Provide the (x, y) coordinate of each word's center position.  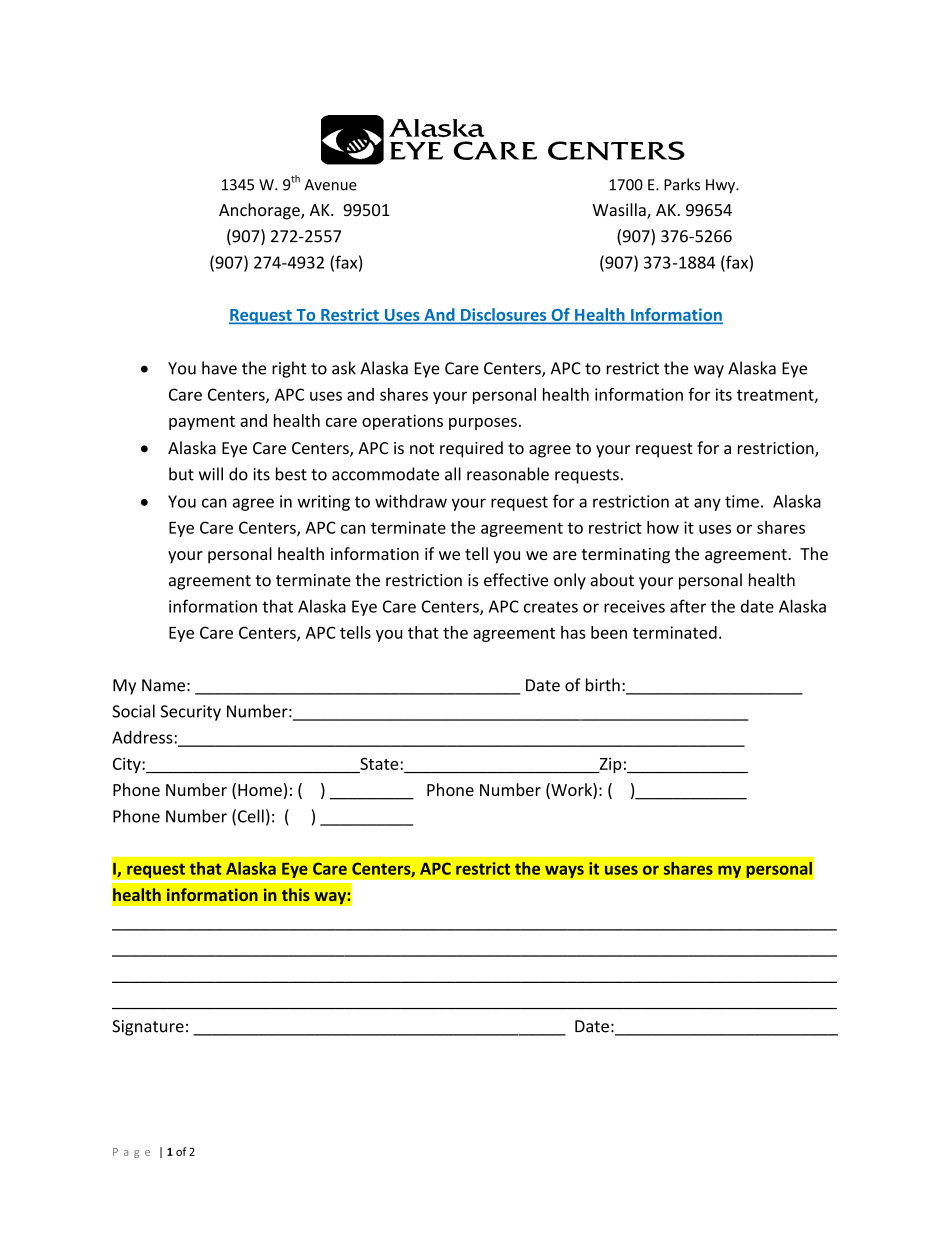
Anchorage (260, 211)
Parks (682, 184)
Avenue (330, 185)
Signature (148, 1028)
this (296, 894)
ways (564, 871)
